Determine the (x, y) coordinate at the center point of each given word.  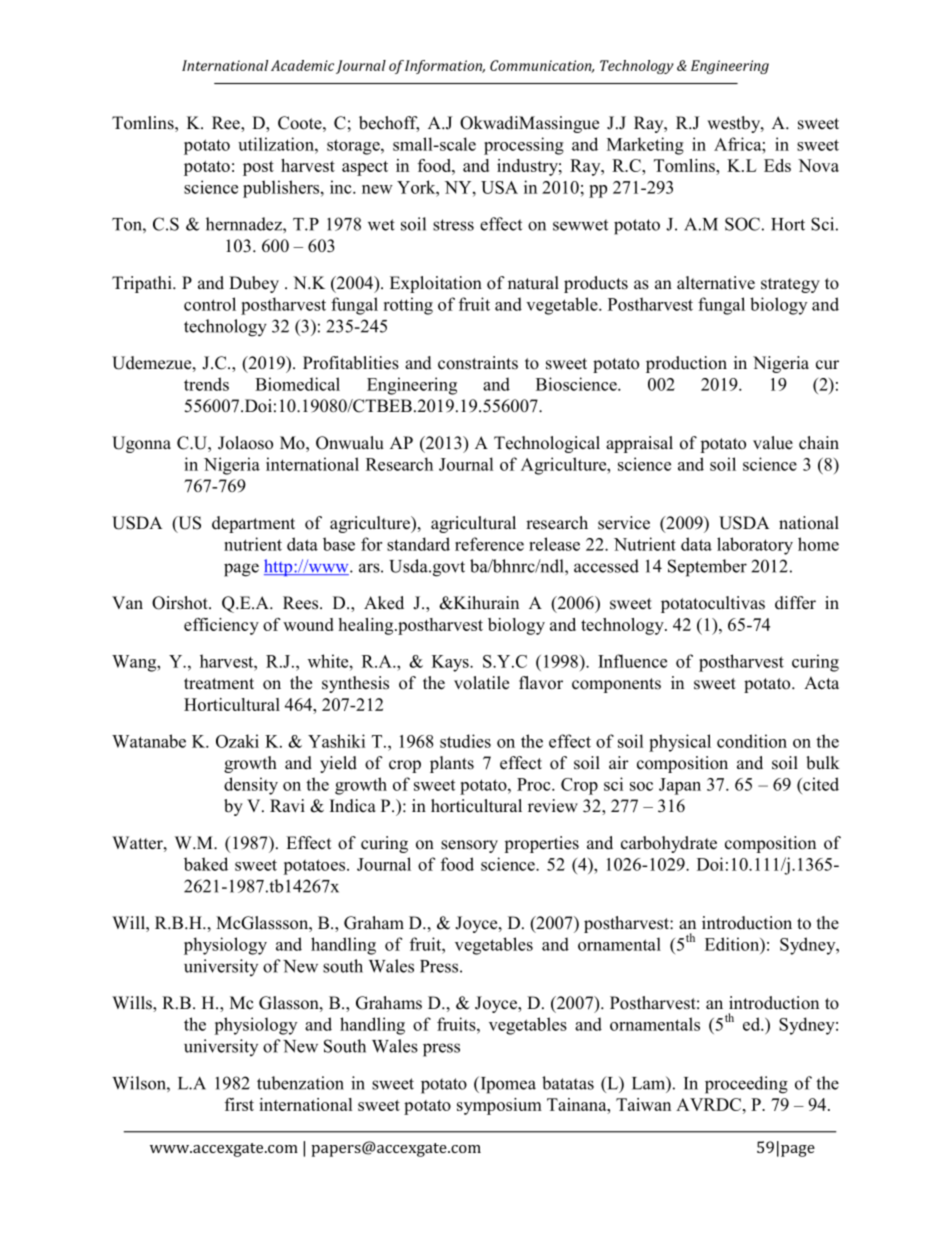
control (210, 304)
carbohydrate (669, 844)
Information (444, 67)
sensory (469, 846)
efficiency (221, 626)
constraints (478, 363)
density (251, 786)
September (707, 568)
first (239, 1104)
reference (489, 544)
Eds (777, 165)
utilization (277, 144)
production (686, 364)
